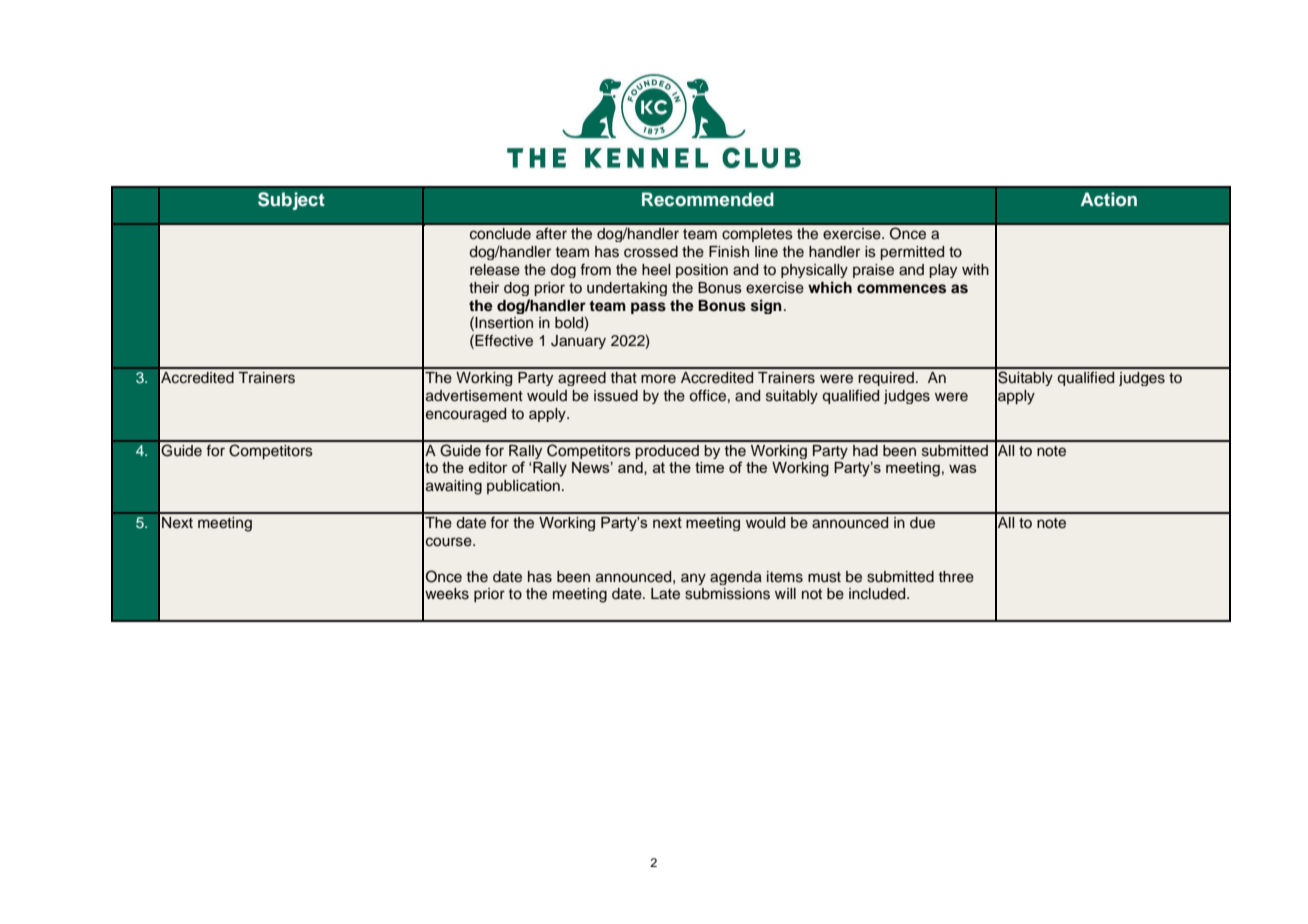  Describe the element at coordinates (291, 201) in the document. I see `Subject` at that location.
